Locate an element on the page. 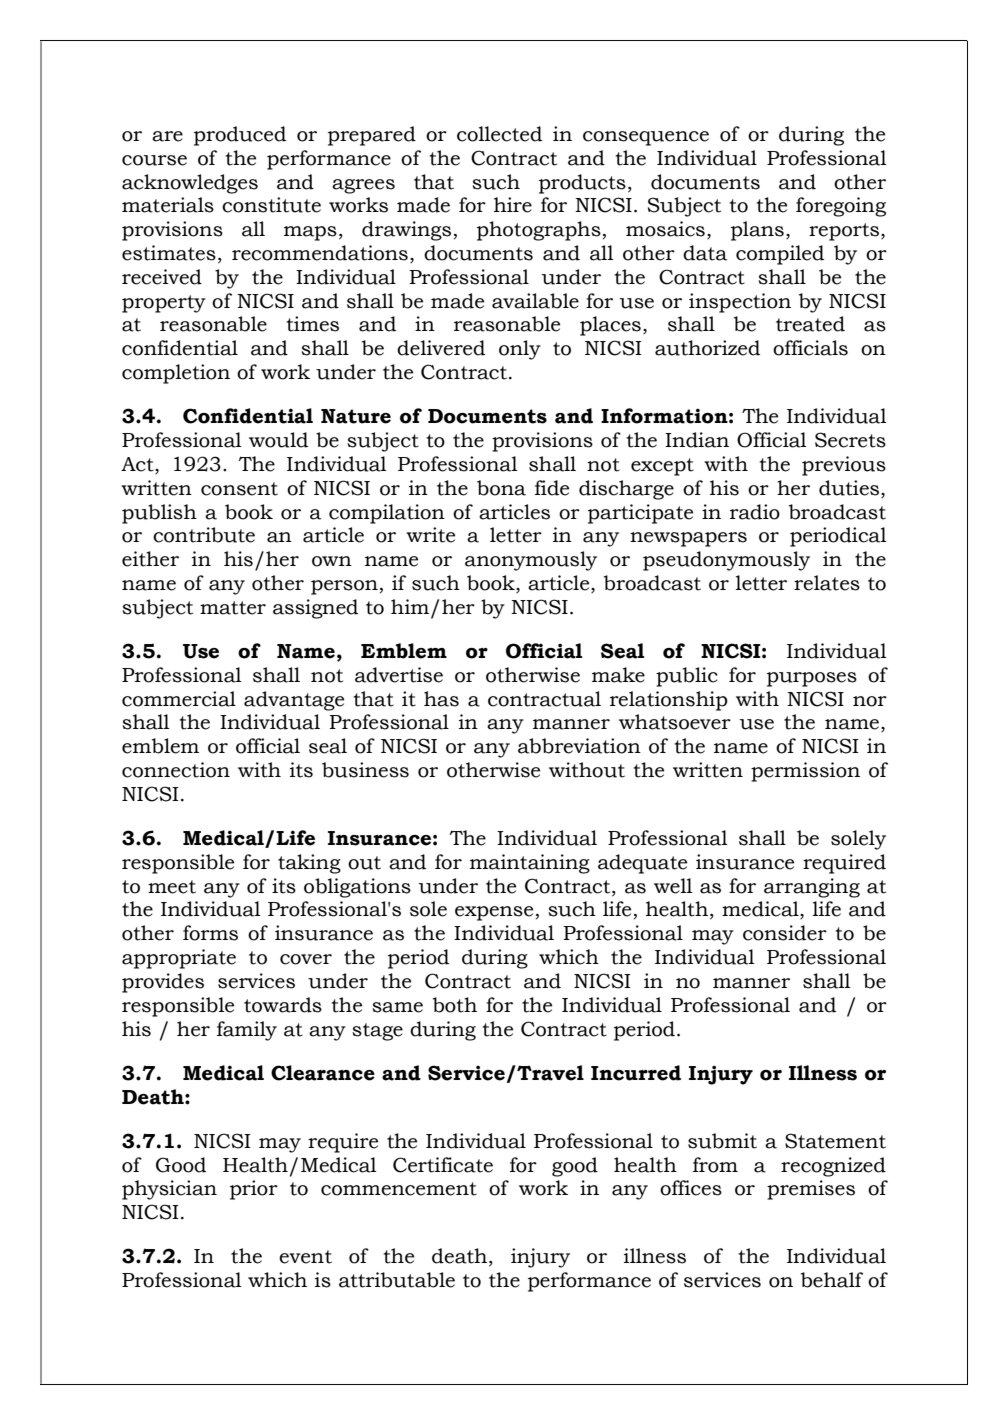  behalf is located at coordinates (832, 1280).
